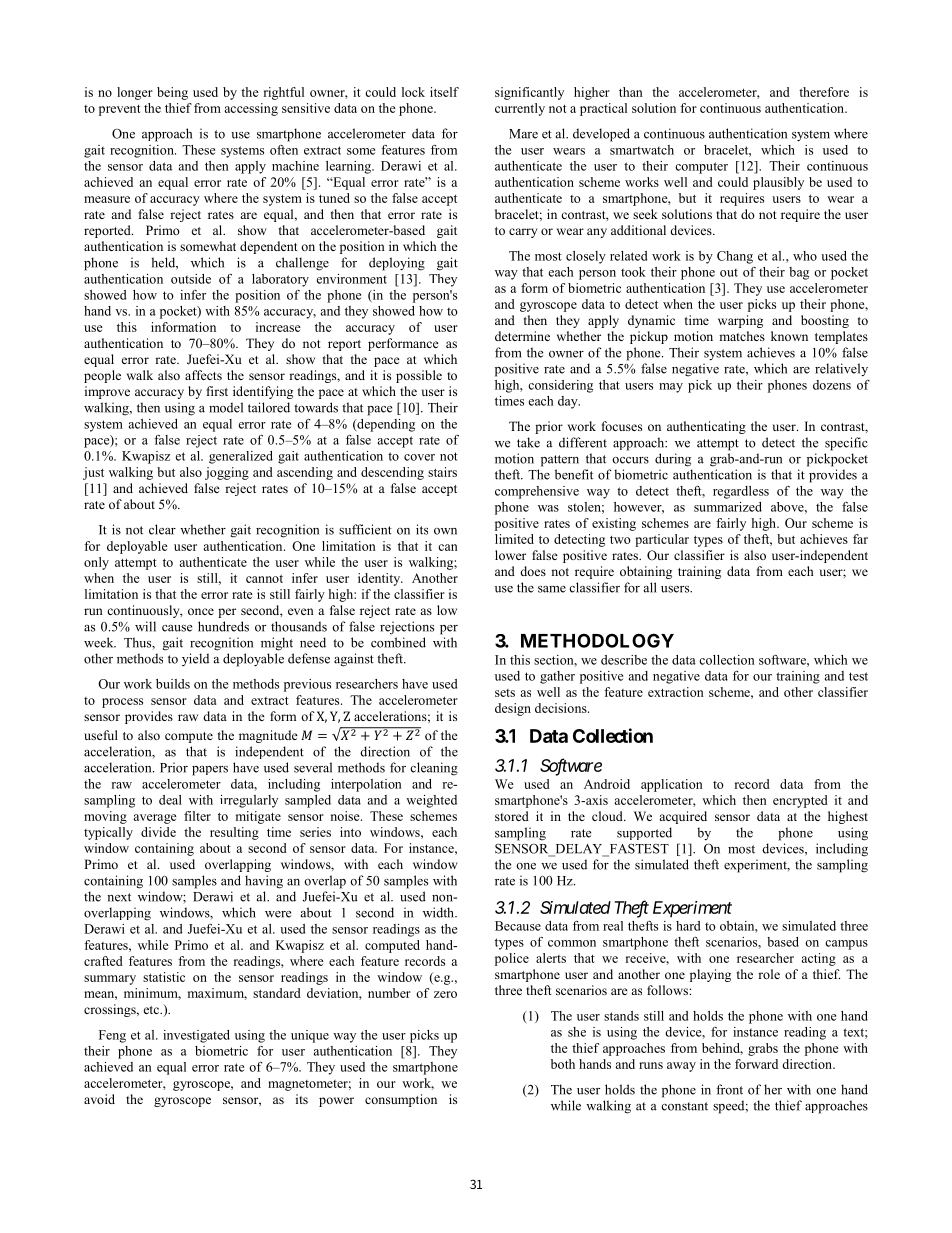 The image size is (952, 1233). Describe the element at coordinates (520, 109) in the document. I see `currently` at that location.
